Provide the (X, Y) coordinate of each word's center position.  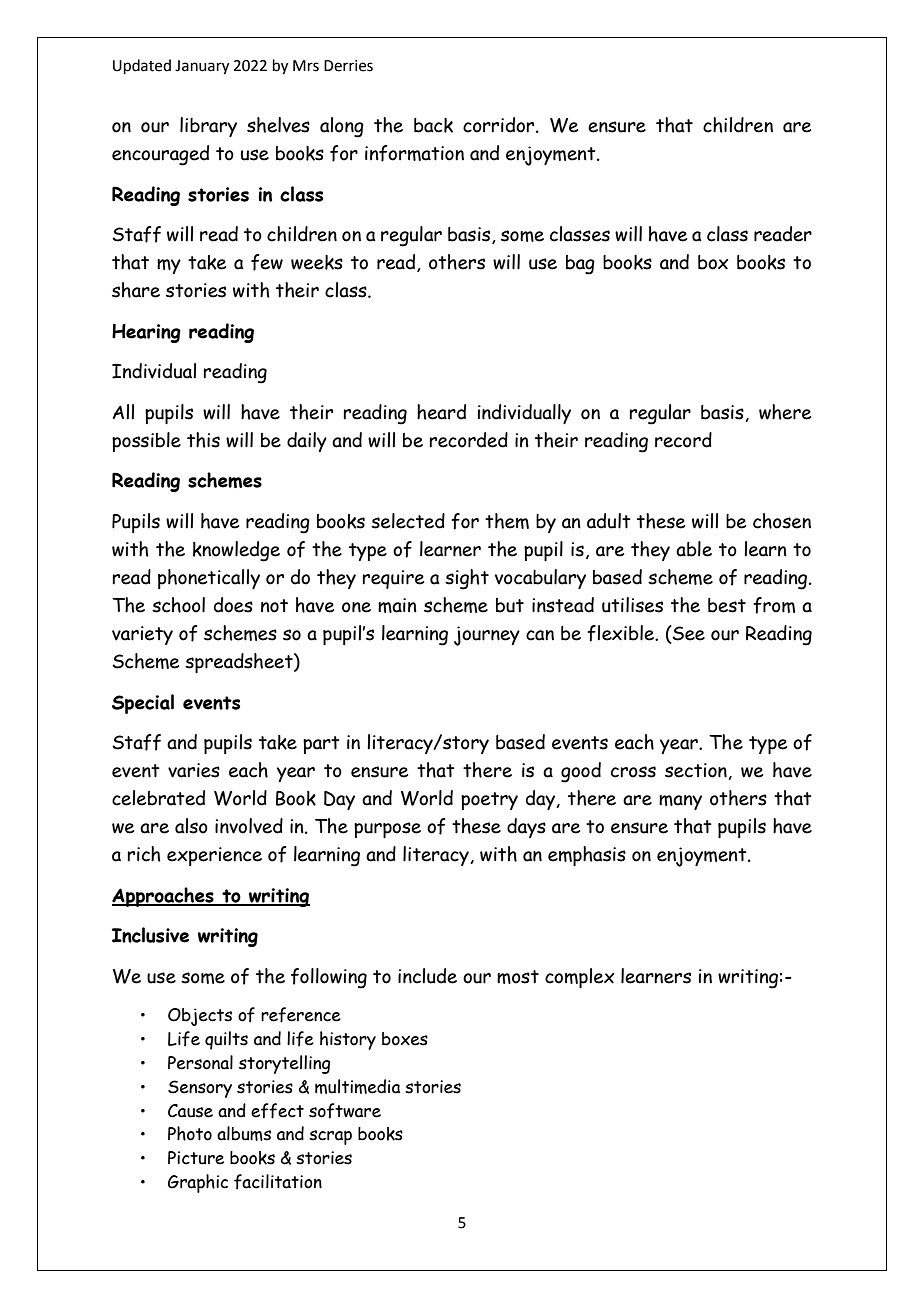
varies (194, 770)
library (208, 127)
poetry (489, 801)
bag (580, 265)
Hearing (146, 333)
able (694, 549)
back (433, 125)
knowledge (236, 551)
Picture (196, 1158)
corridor (500, 125)
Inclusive (150, 935)
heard (441, 412)
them (507, 521)
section (697, 771)
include (427, 976)
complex (579, 978)
